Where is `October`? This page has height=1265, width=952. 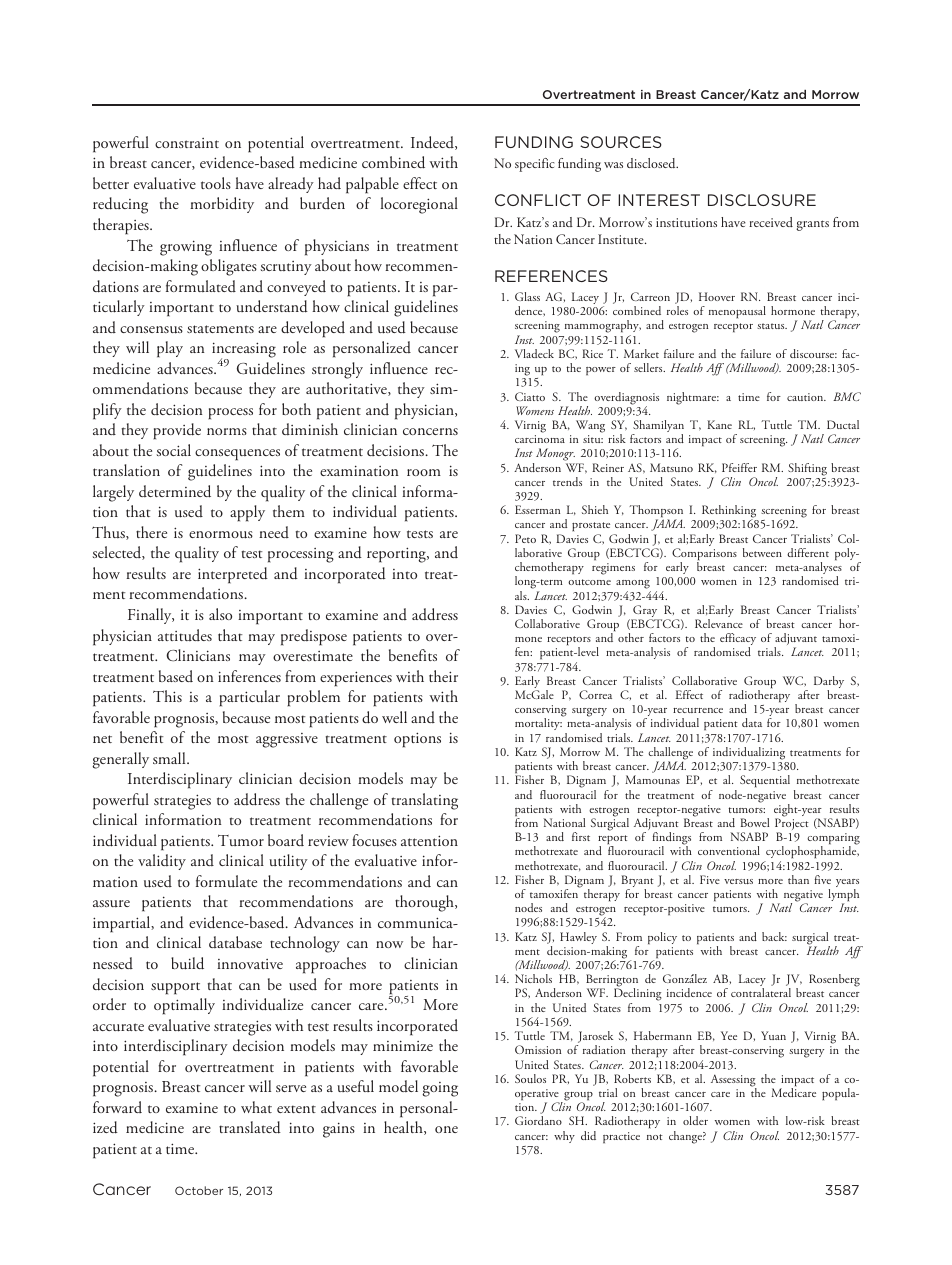 October is located at coordinates (199, 1190).
